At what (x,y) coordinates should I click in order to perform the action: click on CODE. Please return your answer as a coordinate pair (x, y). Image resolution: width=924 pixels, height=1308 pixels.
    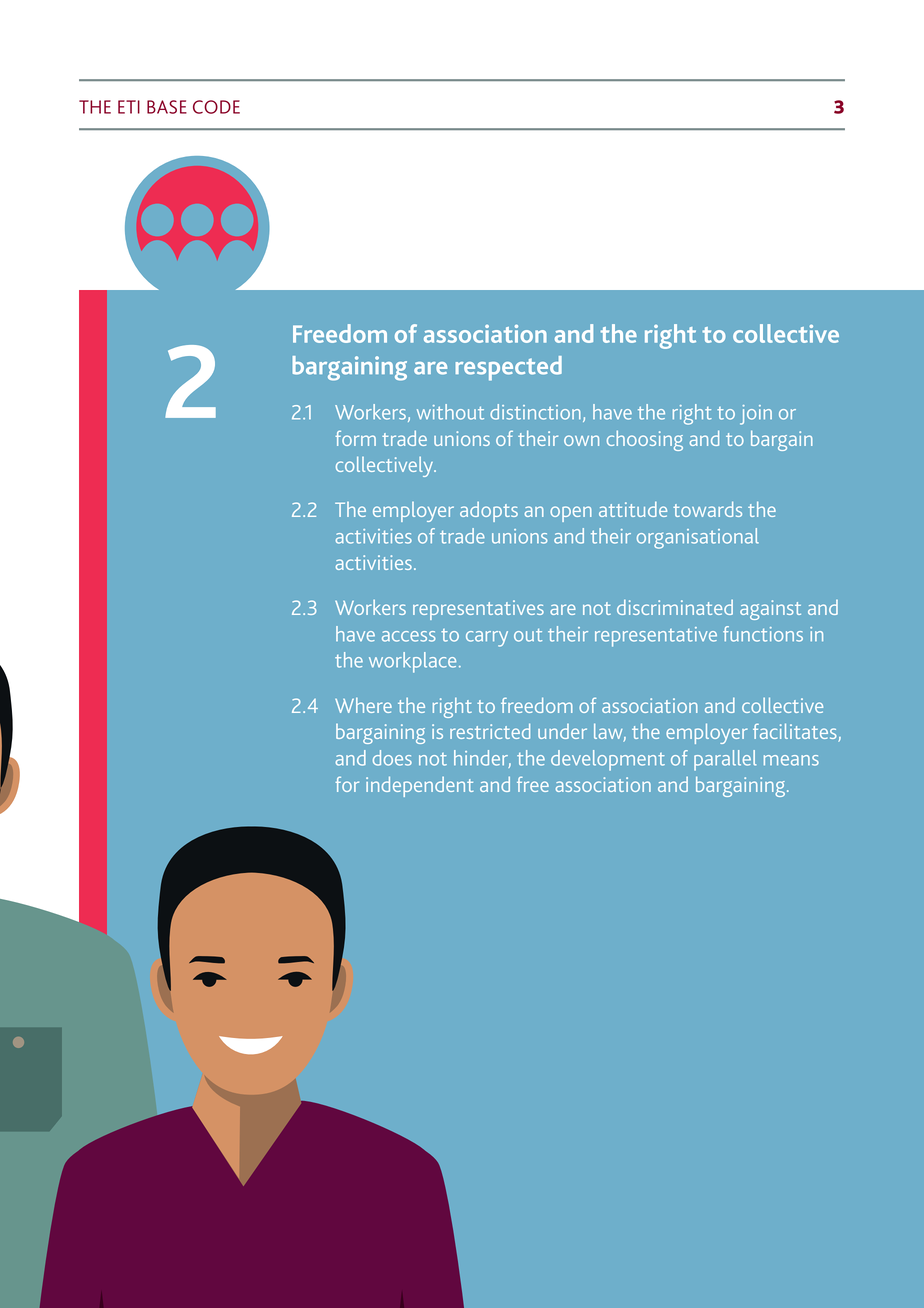
    Looking at the image, I should click on (216, 107).
